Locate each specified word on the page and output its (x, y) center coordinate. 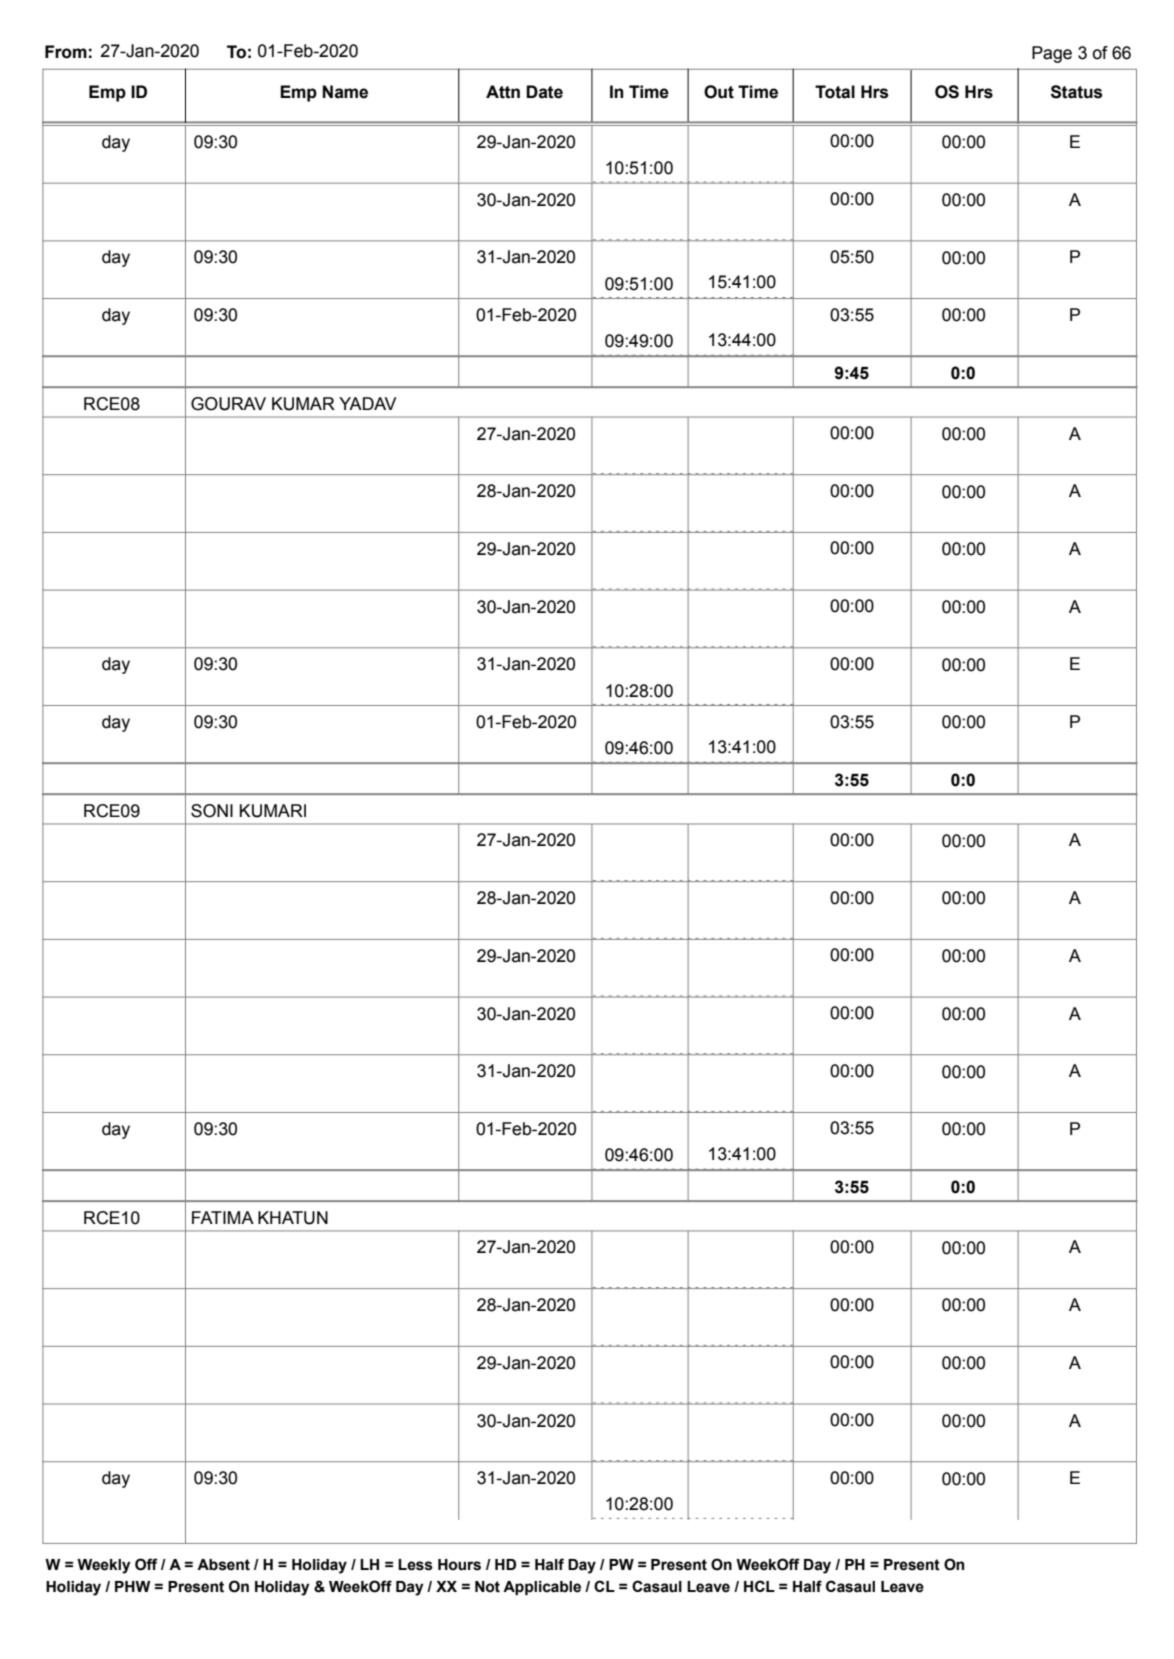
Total (835, 92)
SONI (212, 811)
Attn (503, 92)
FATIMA (223, 1217)
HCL (759, 1586)
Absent (223, 1565)
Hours (459, 1565)
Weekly (104, 1566)
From (66, 52)
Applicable (542, 1588)
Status (1076, 92)
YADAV (367, 403)
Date (544, 92)
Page (1052, 54)
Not (487, 1587)
